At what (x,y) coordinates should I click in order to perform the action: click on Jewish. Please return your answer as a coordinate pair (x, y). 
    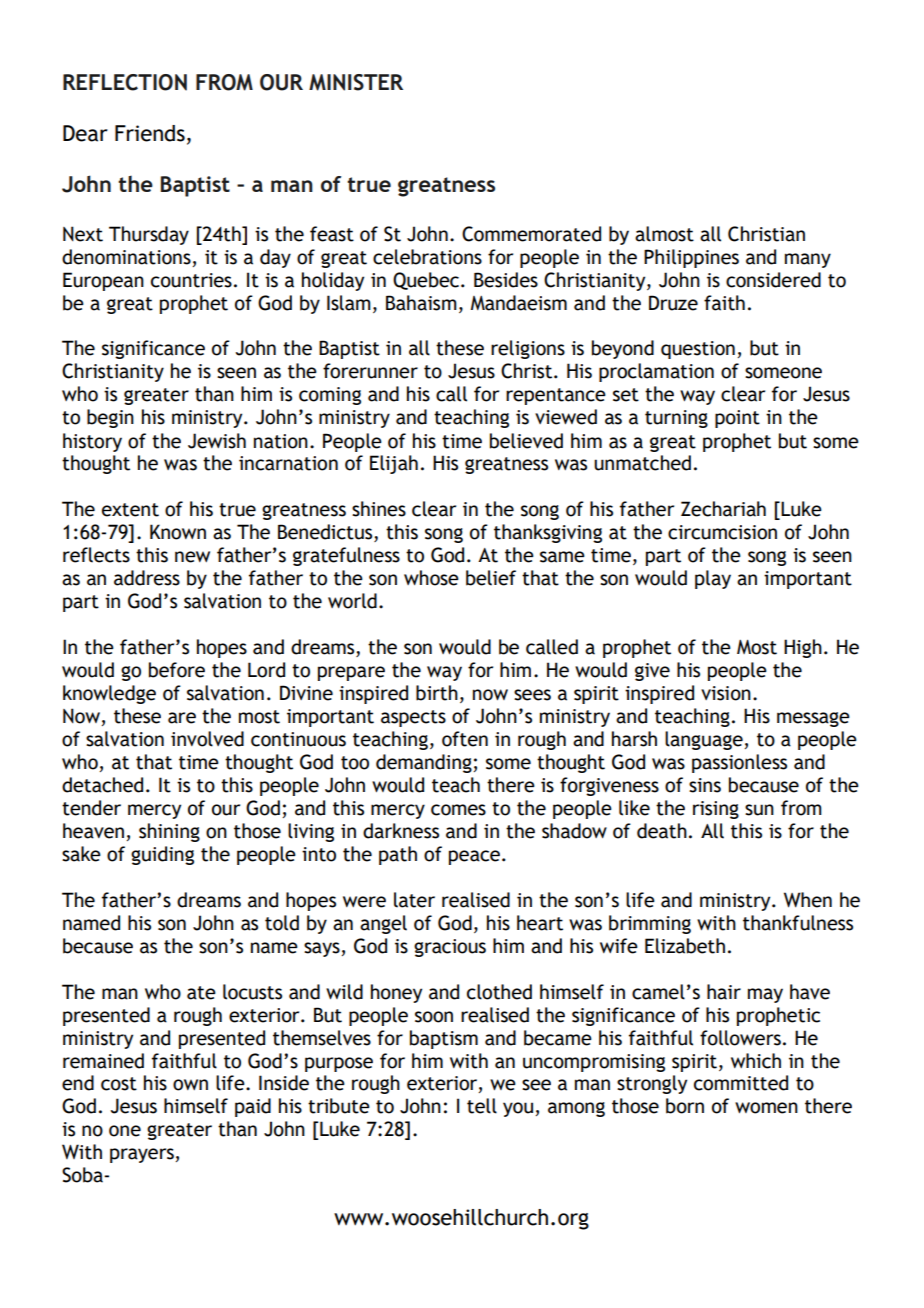
    Looking at the image, I should click on (217, 441).
